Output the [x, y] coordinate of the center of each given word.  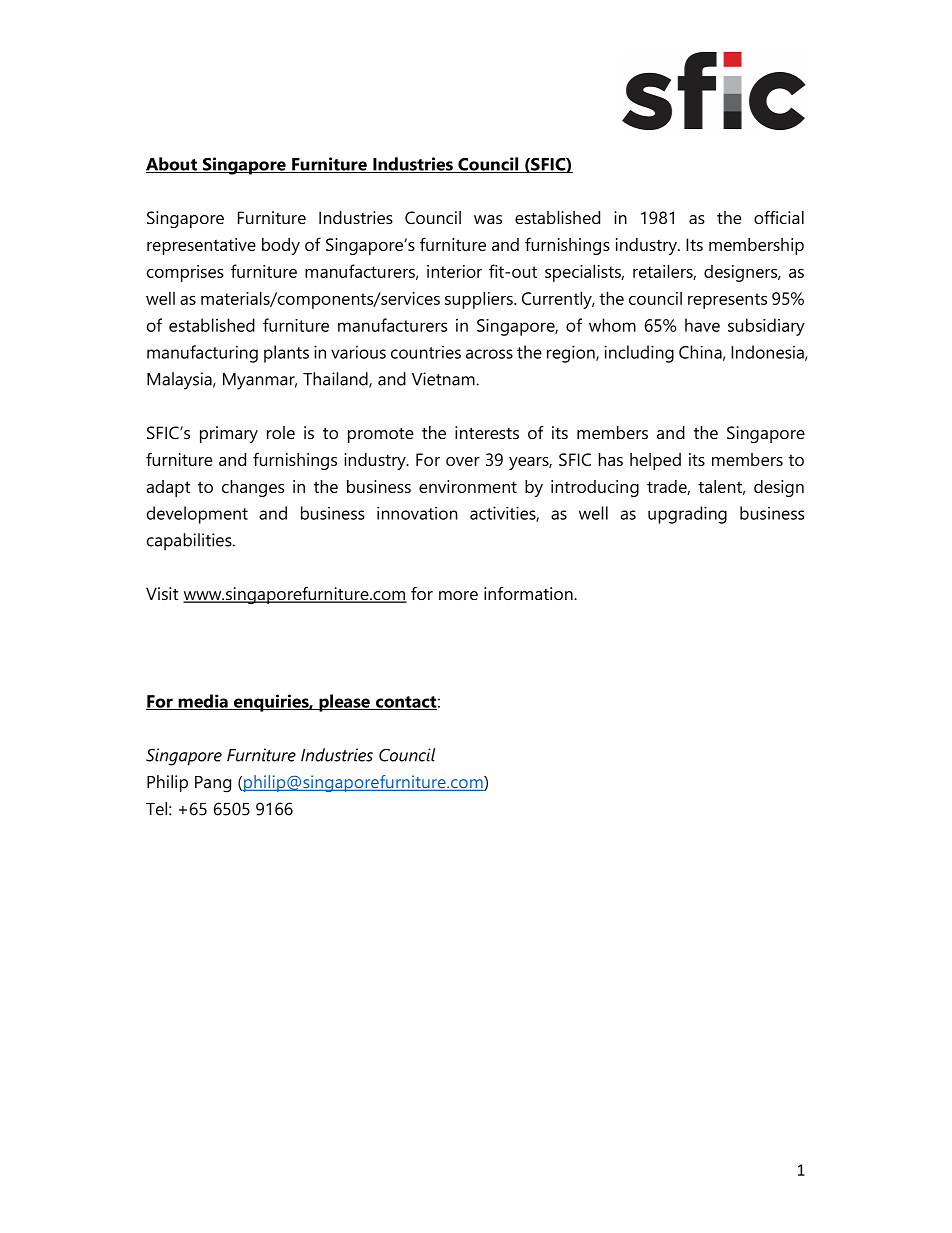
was [488, 220]
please [344, 703]
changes [253, 488]
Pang [213, 784]
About [172, 165]
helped [655, 461]
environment [468, 486]
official [779, 217]
